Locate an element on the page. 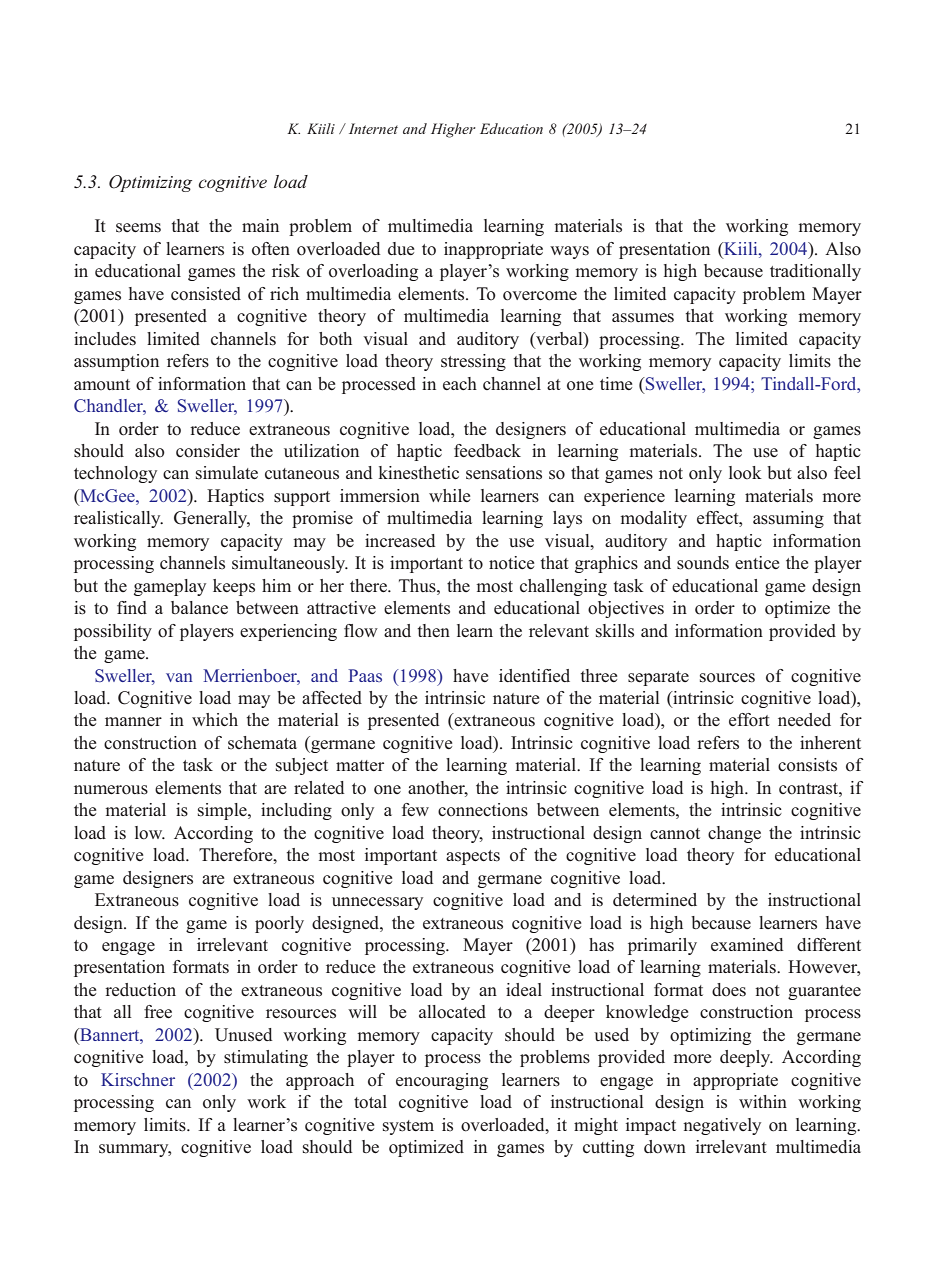  aspects is located at coordinates (473, 857).
